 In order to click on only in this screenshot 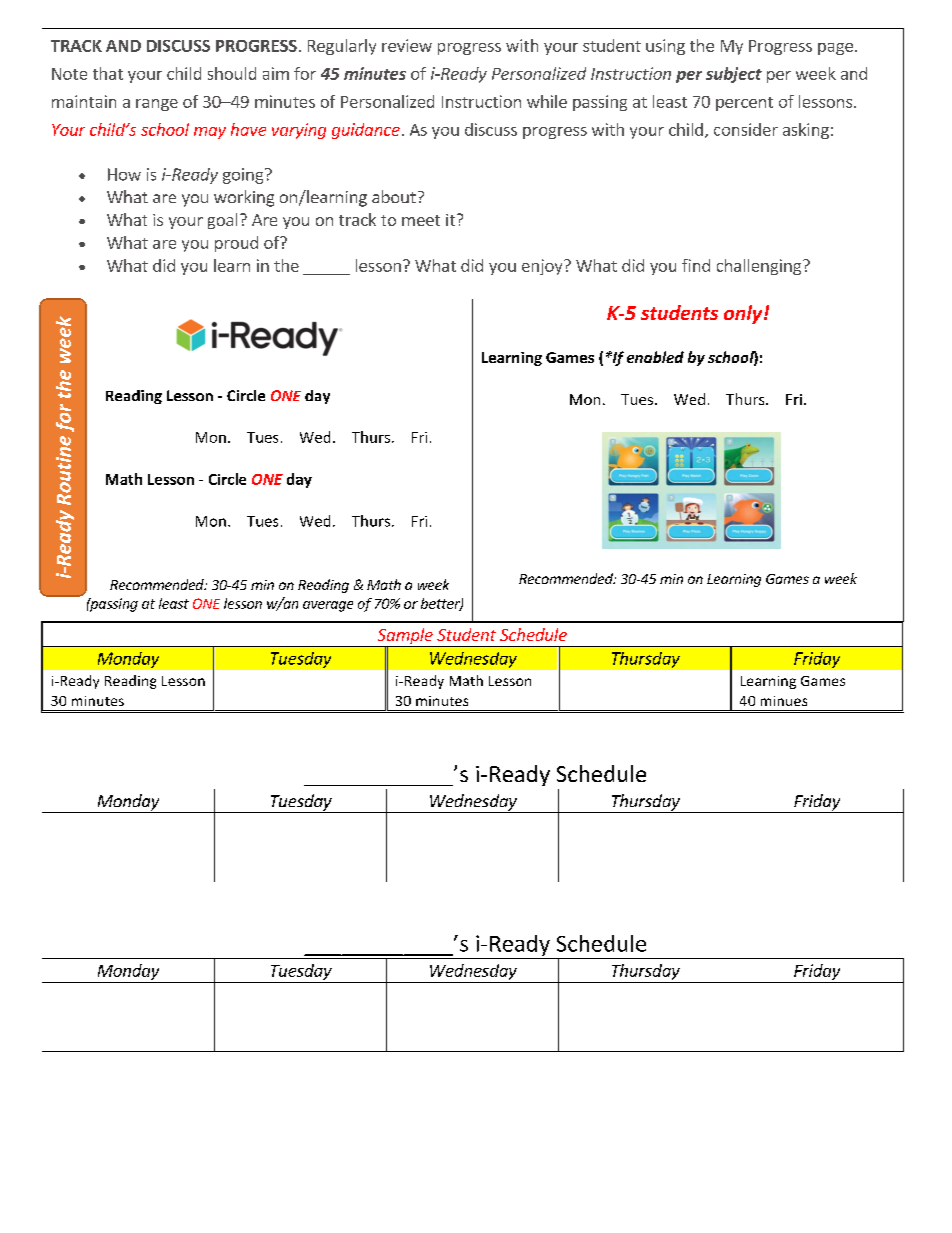, I will do `click(744, 314)`.
